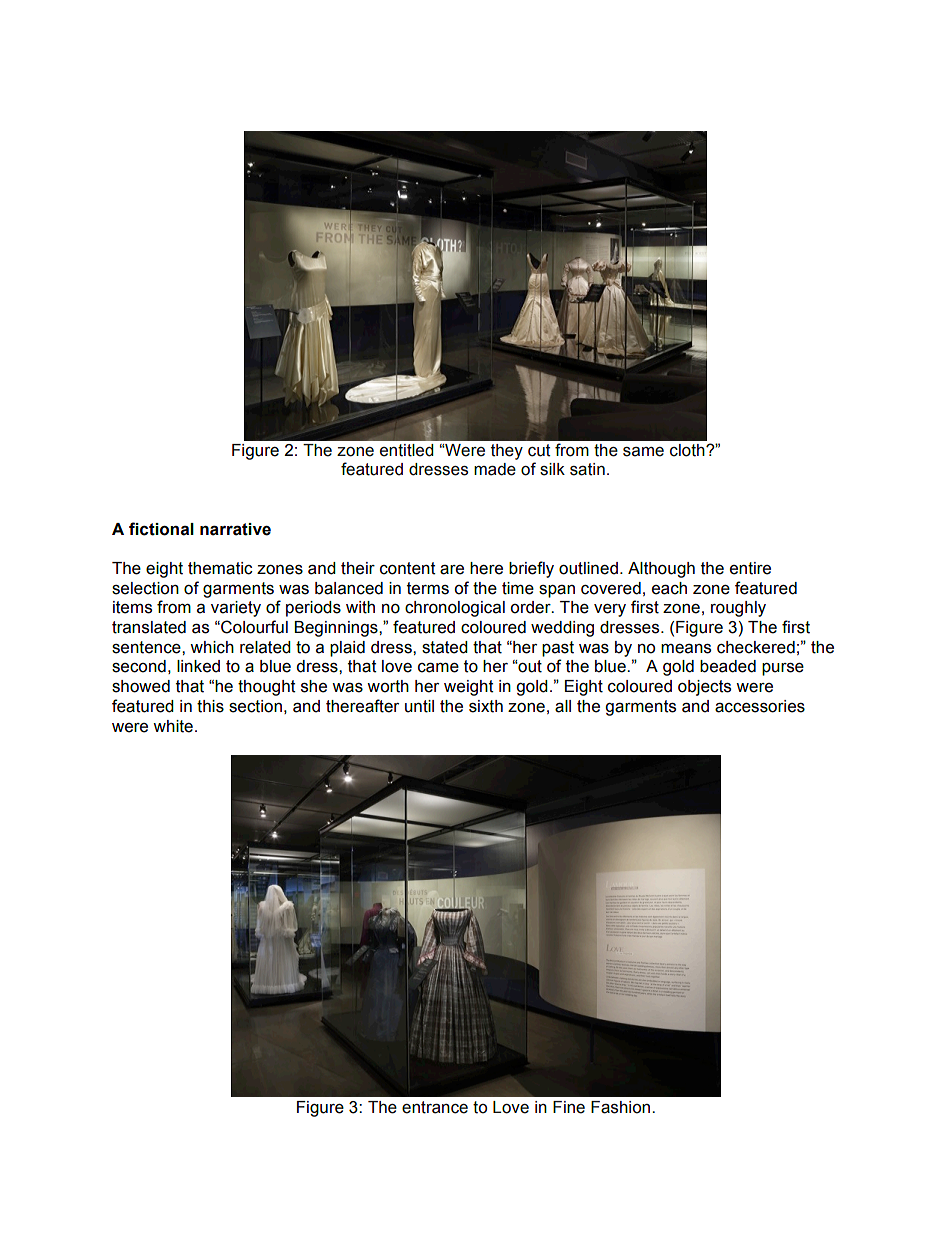 The height and width of the document is (1233, 952). I want to click on made, so click(495, 469).
